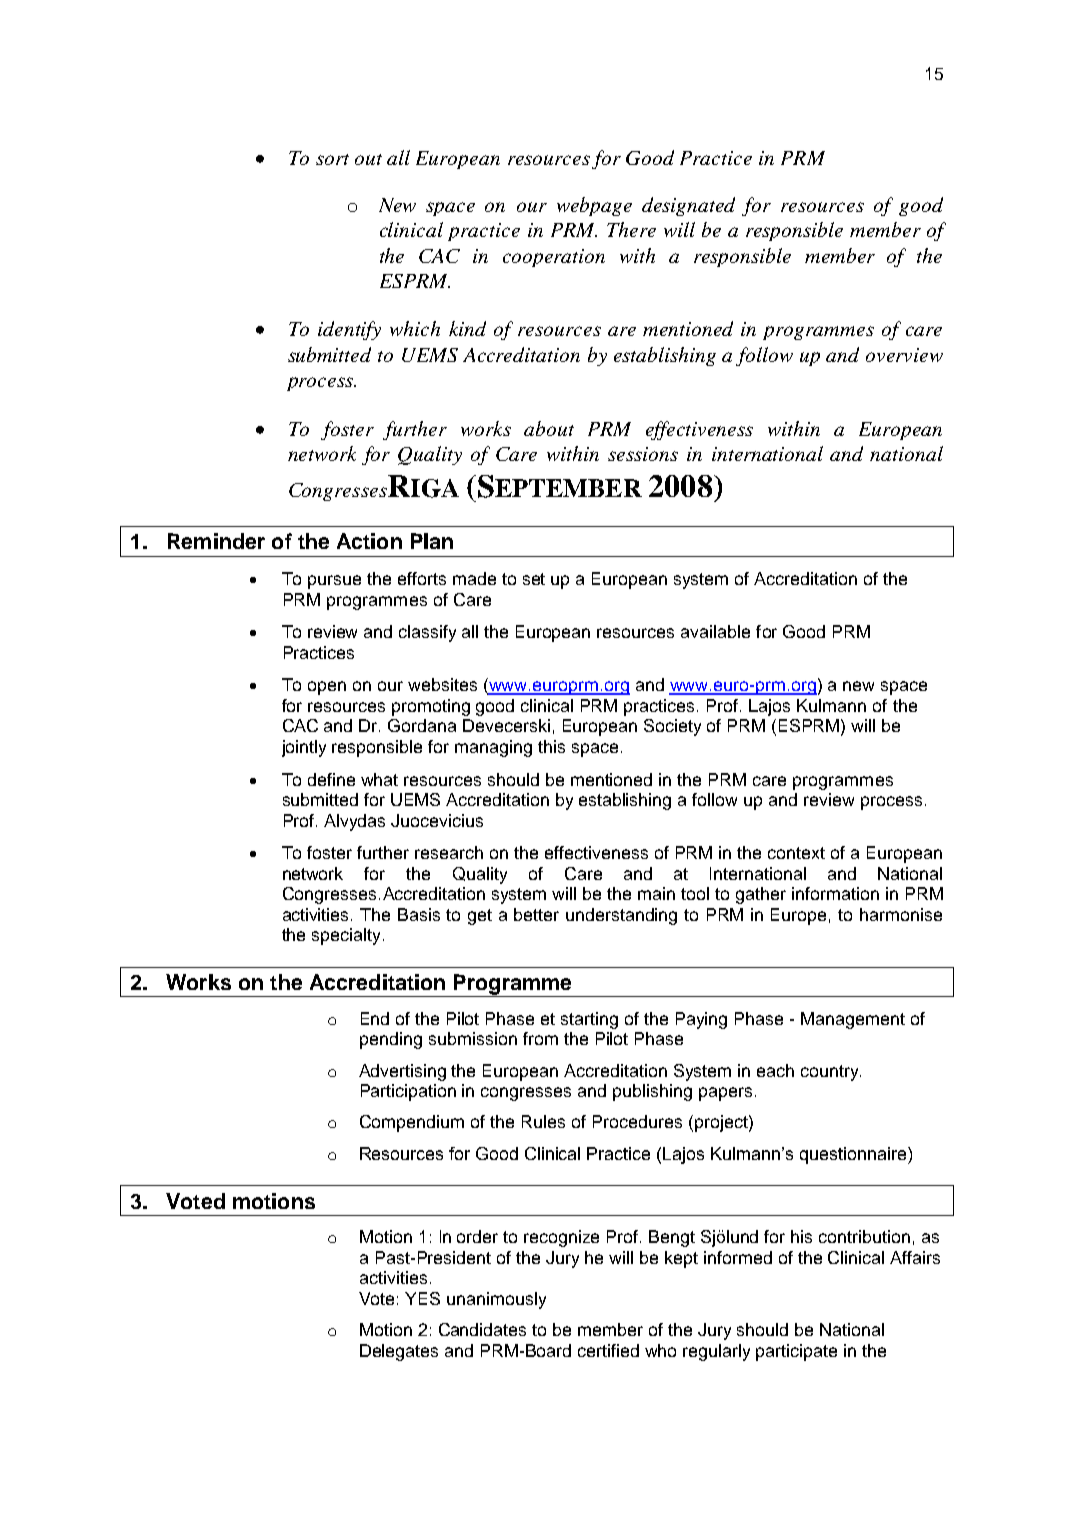  I want to click on certified, so click(608, 1350).
